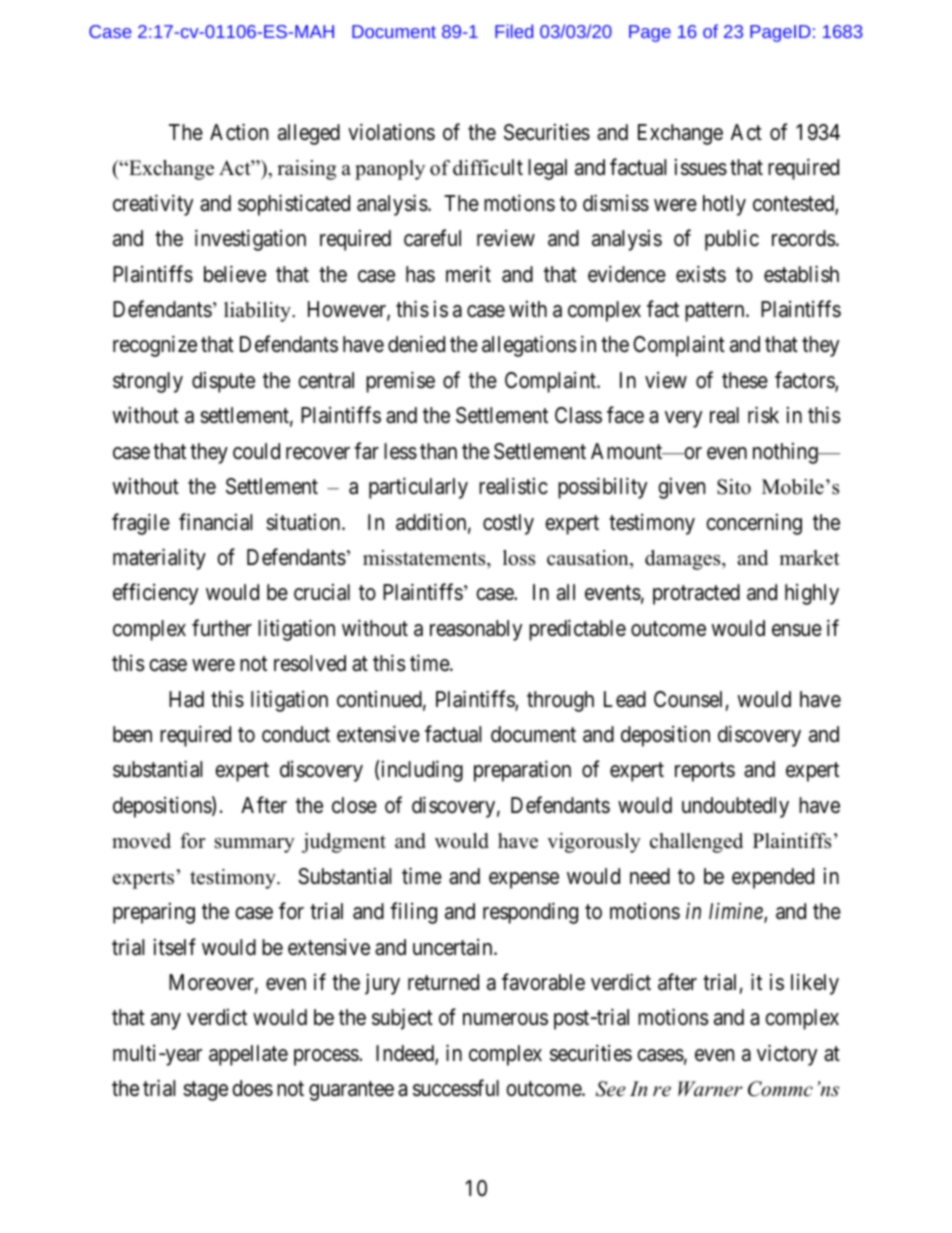  Describe the element at coordinates (476, 630) in the page. I see `reasonably` at that location.
